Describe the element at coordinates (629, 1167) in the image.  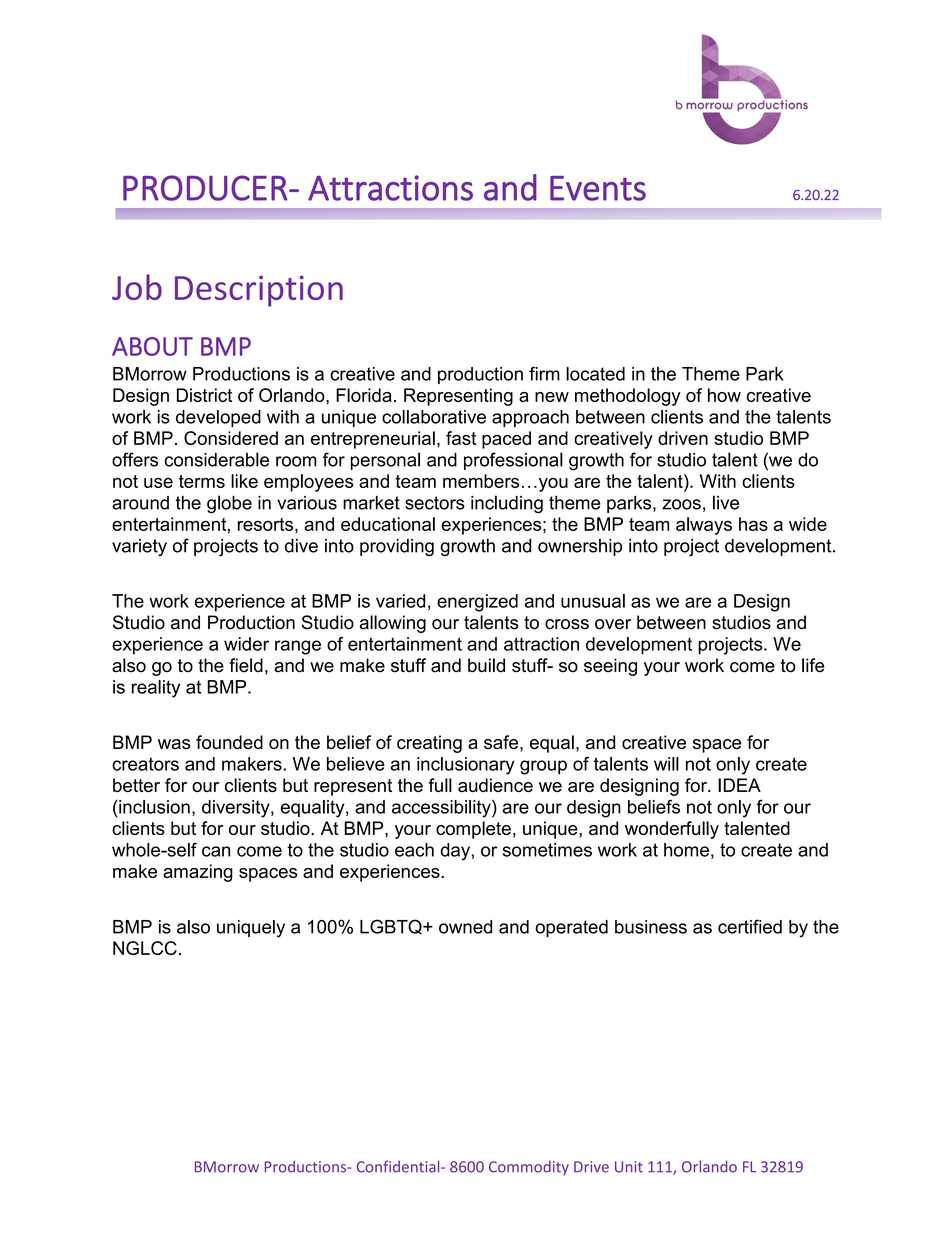
I see `Unit` at that location.
